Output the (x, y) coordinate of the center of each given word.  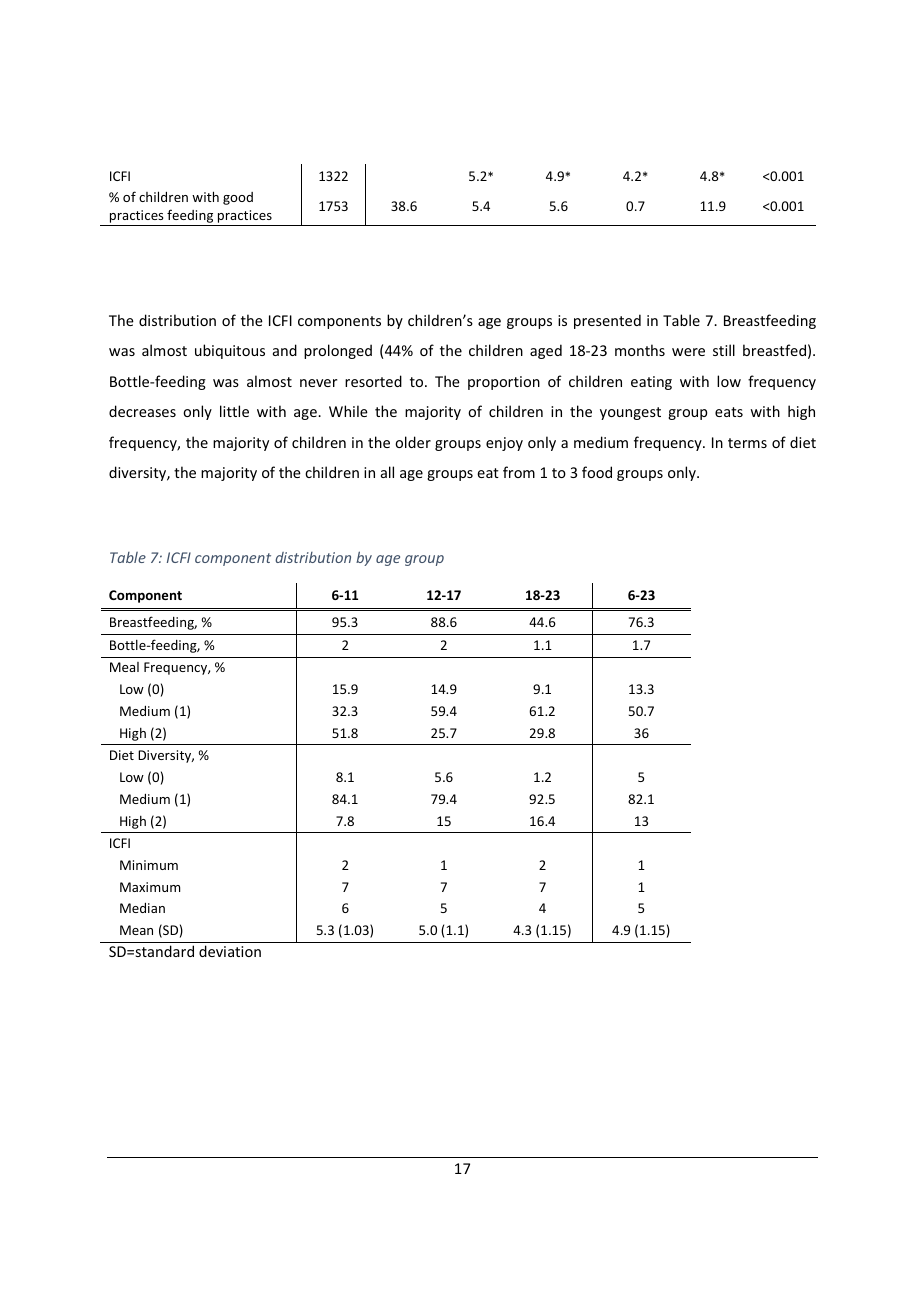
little (234, 411)
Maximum (150, 887)
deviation (230, 951)
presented (607, 321)
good (238, 198)
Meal (124, 667)
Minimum (149, 865)
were (688, 352)
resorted (373, 381)
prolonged (338, 351)
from (519, 472)
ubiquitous (230, 351)
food (597, 472)
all (387, 472)
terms (747, 443)
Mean (136, 930)
